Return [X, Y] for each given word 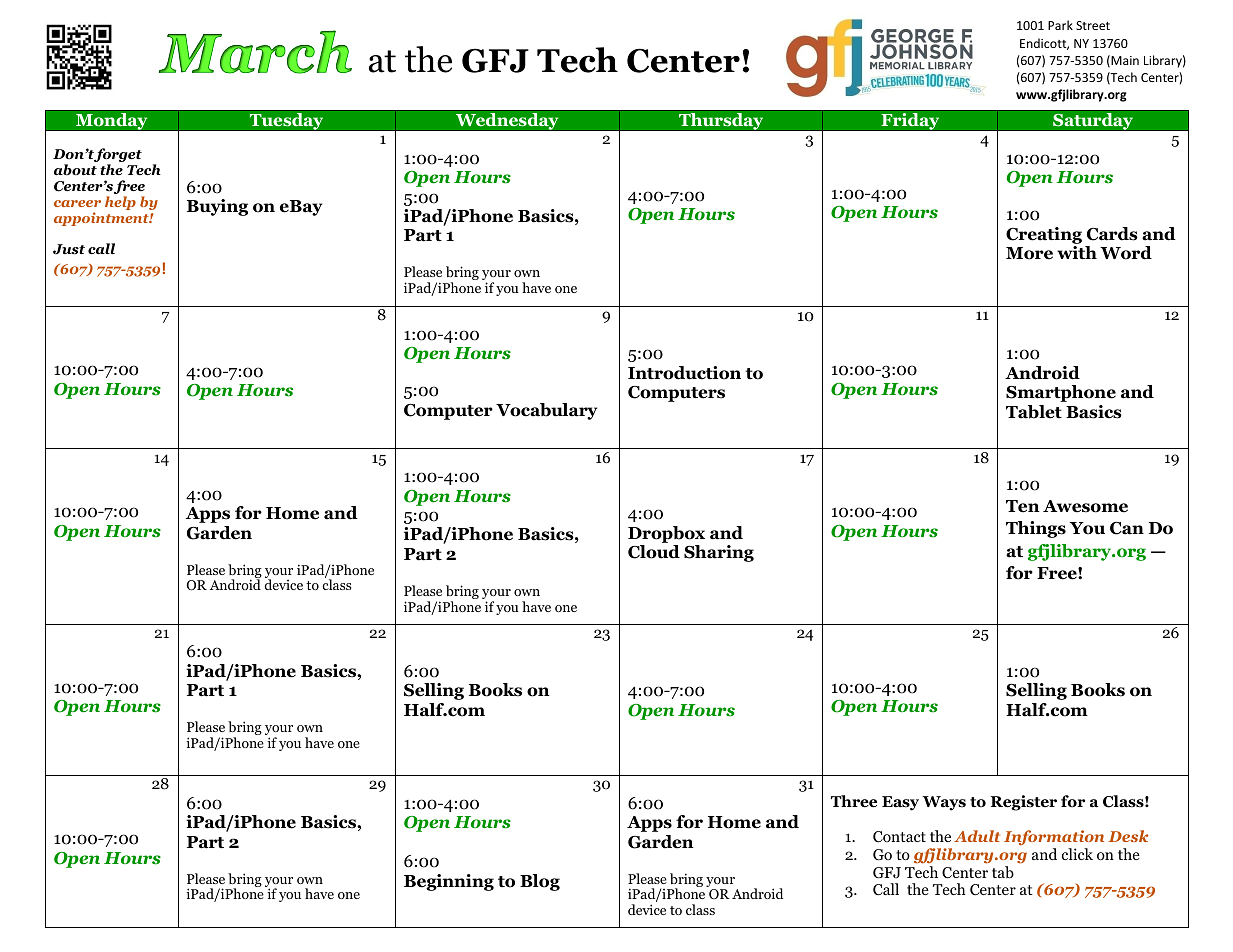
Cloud [654, 552]
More [1029, 253]
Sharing [719, 553]
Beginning [449, 882]
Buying [217, 207]
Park [1060, 25]
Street [1093, 25]
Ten [1023, 506]
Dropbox [666, 534]
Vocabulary [546, 411]
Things [1036, 529]
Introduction [684, 373]
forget [118, 156]
